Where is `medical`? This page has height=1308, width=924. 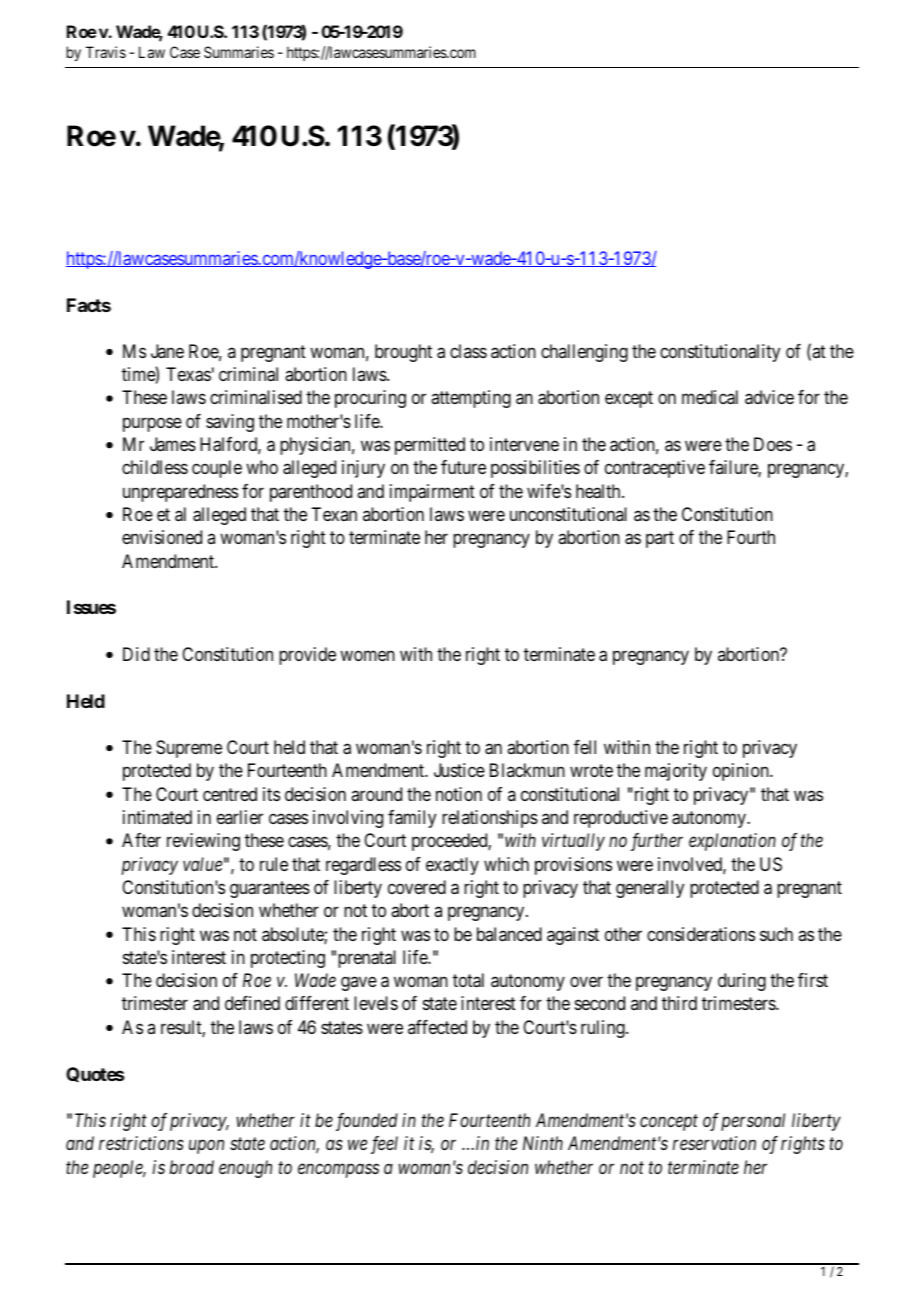 medical is located at coordinates (710, 397).
